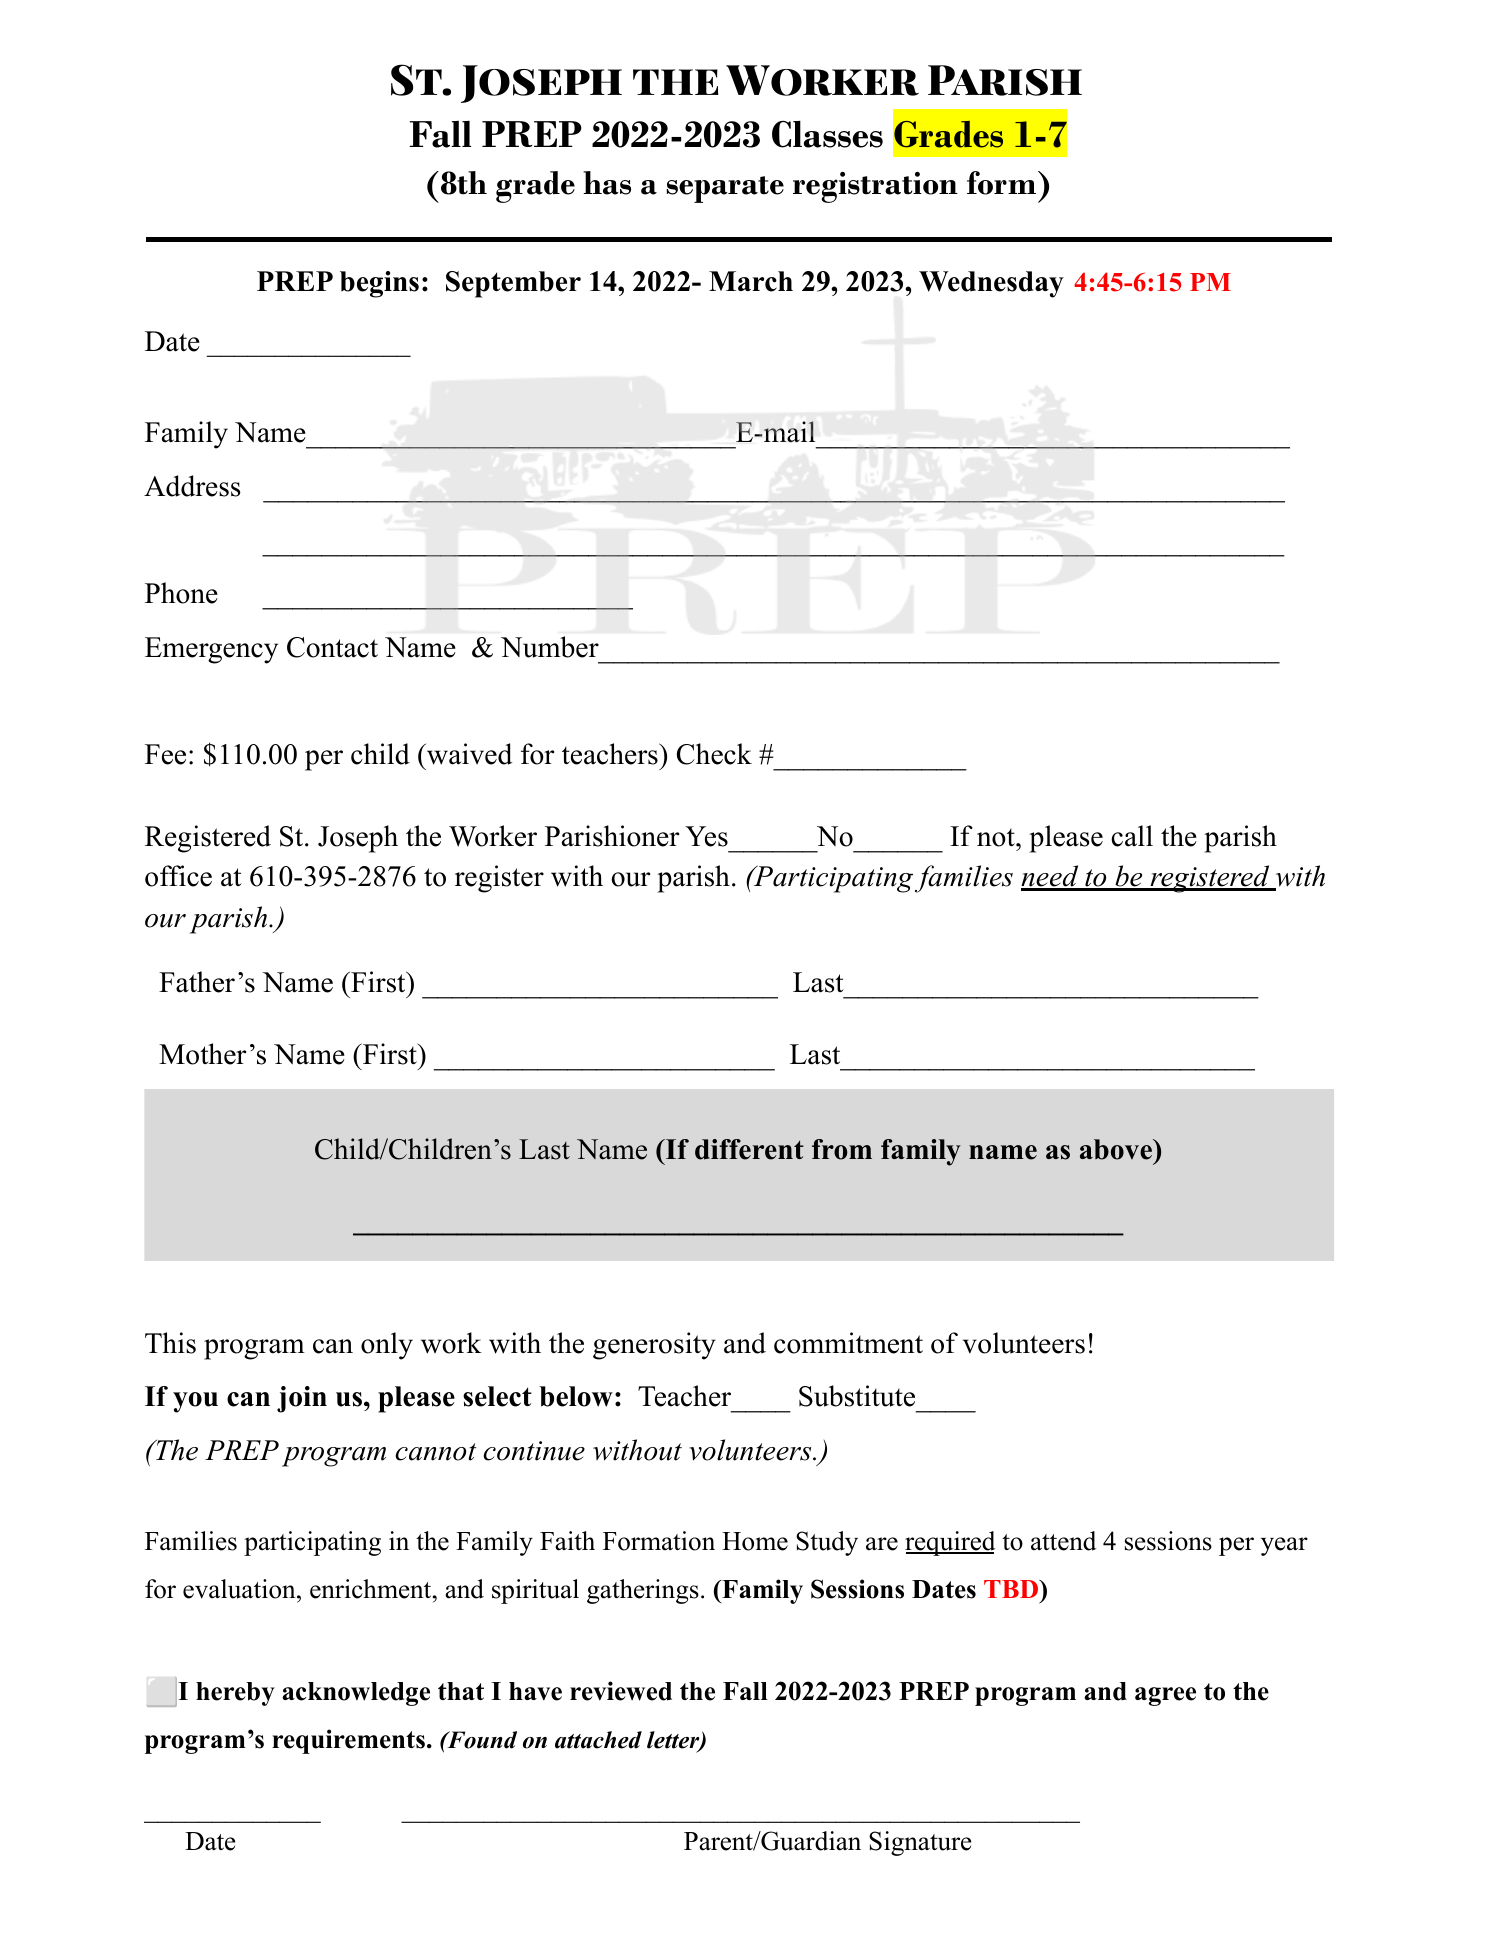 This screenshot has height=1954, width=1510. Describe the element at coordinates (1132, 836) in the screenshot. I see `call` at that location.
